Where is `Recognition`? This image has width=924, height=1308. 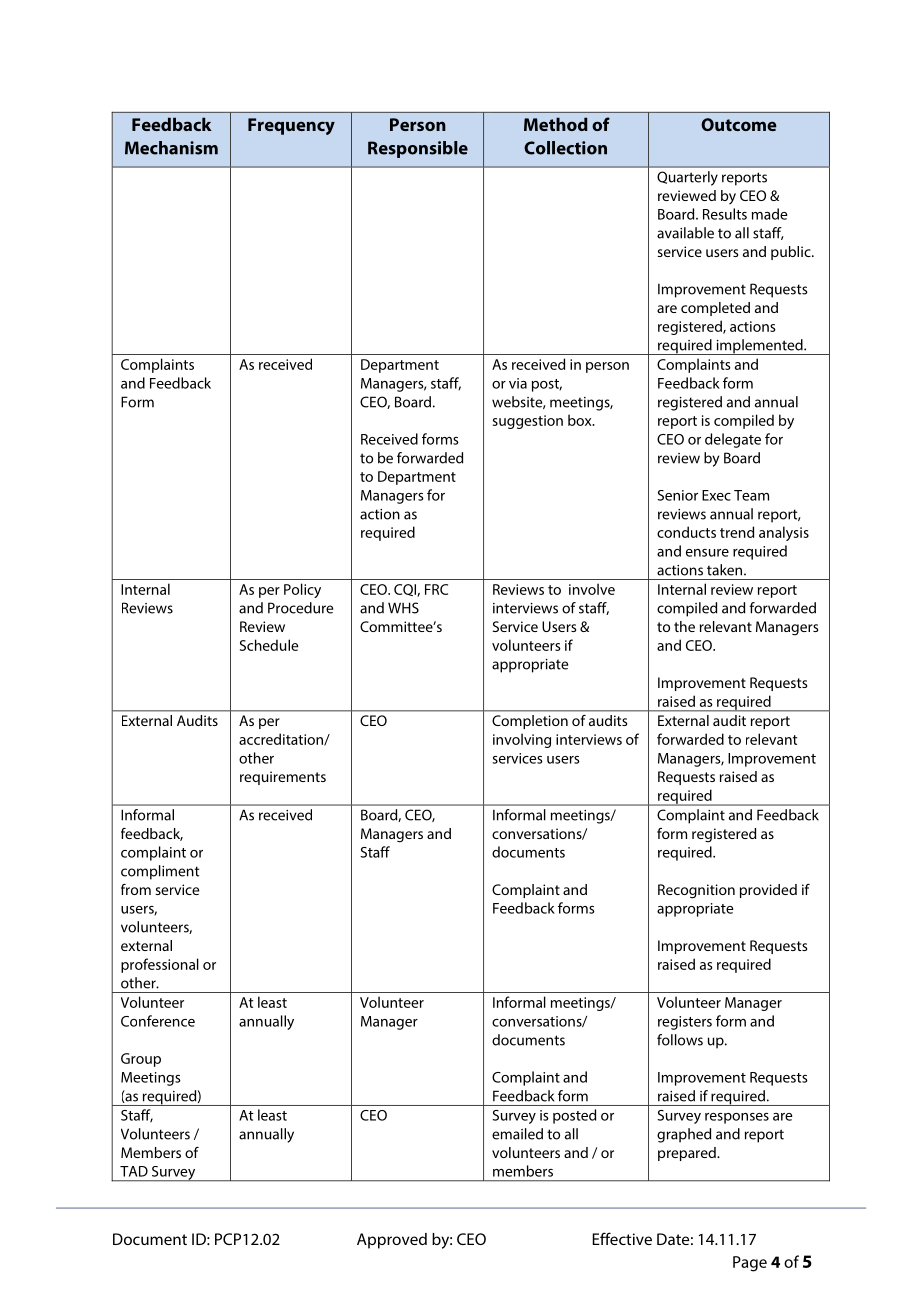 Recognition is located at coordinates (696, 891).
